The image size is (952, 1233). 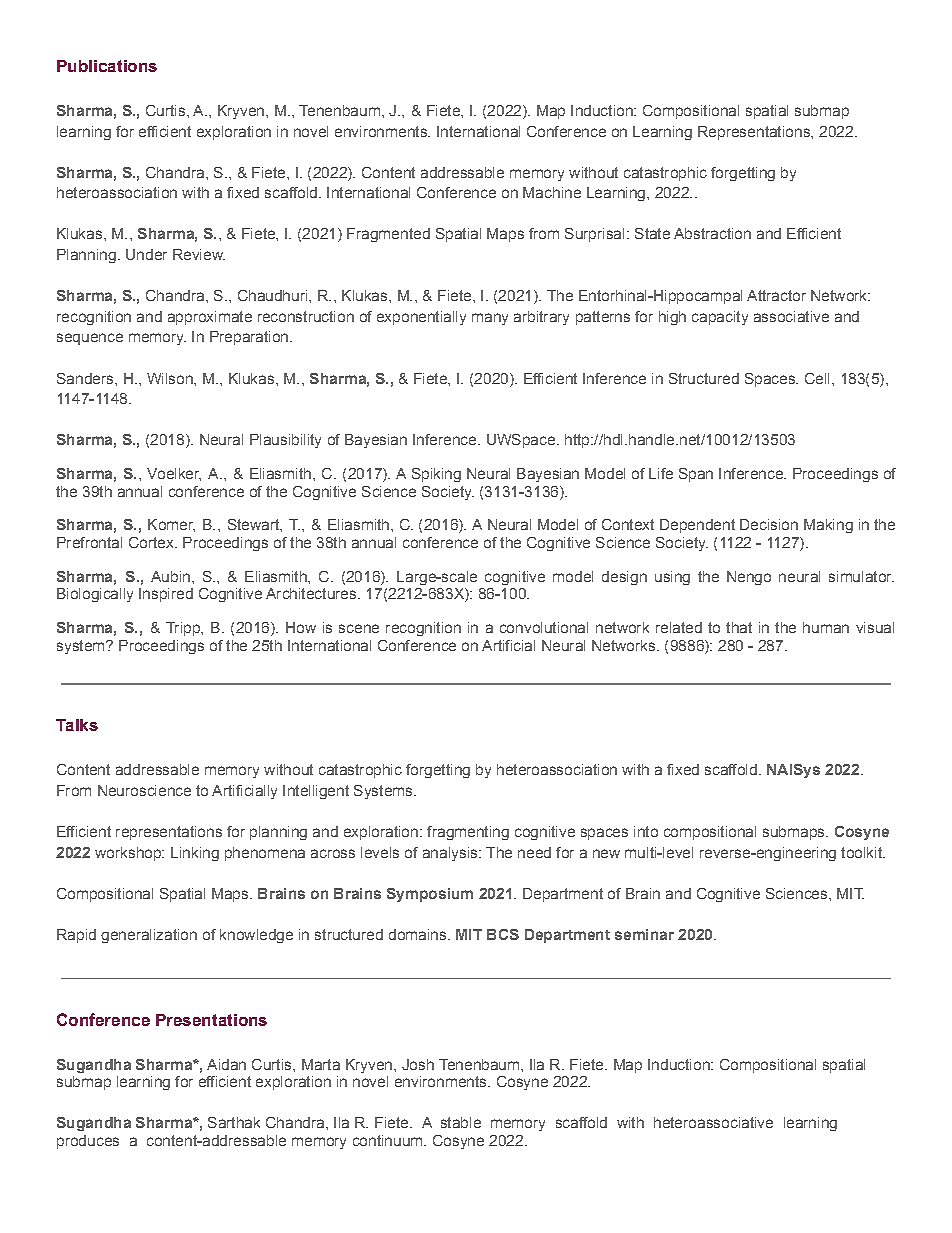 I want to click on Abstraction, so click(x=712, y=233).
